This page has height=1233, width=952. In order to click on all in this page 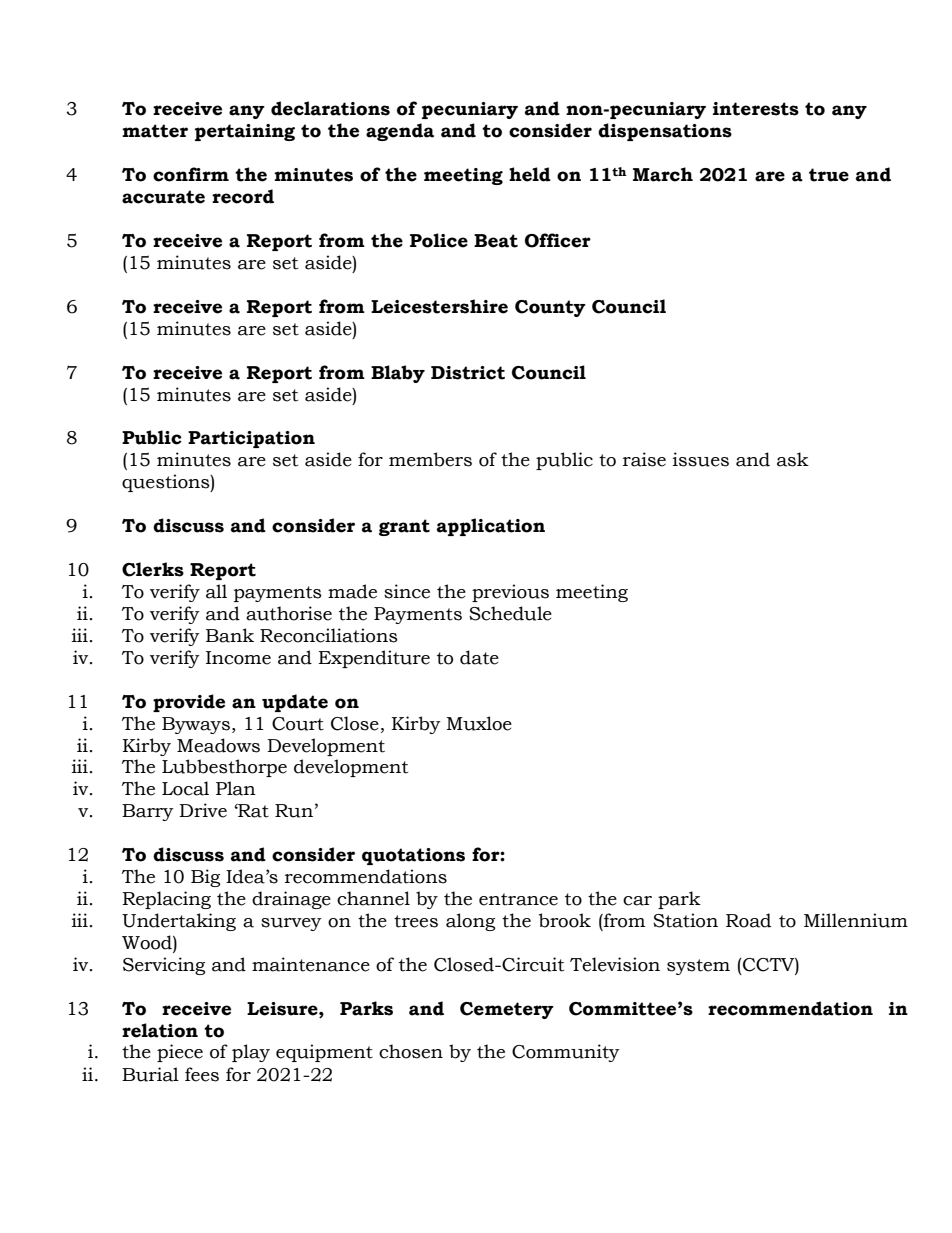, I will do `click(216, 591)`.
